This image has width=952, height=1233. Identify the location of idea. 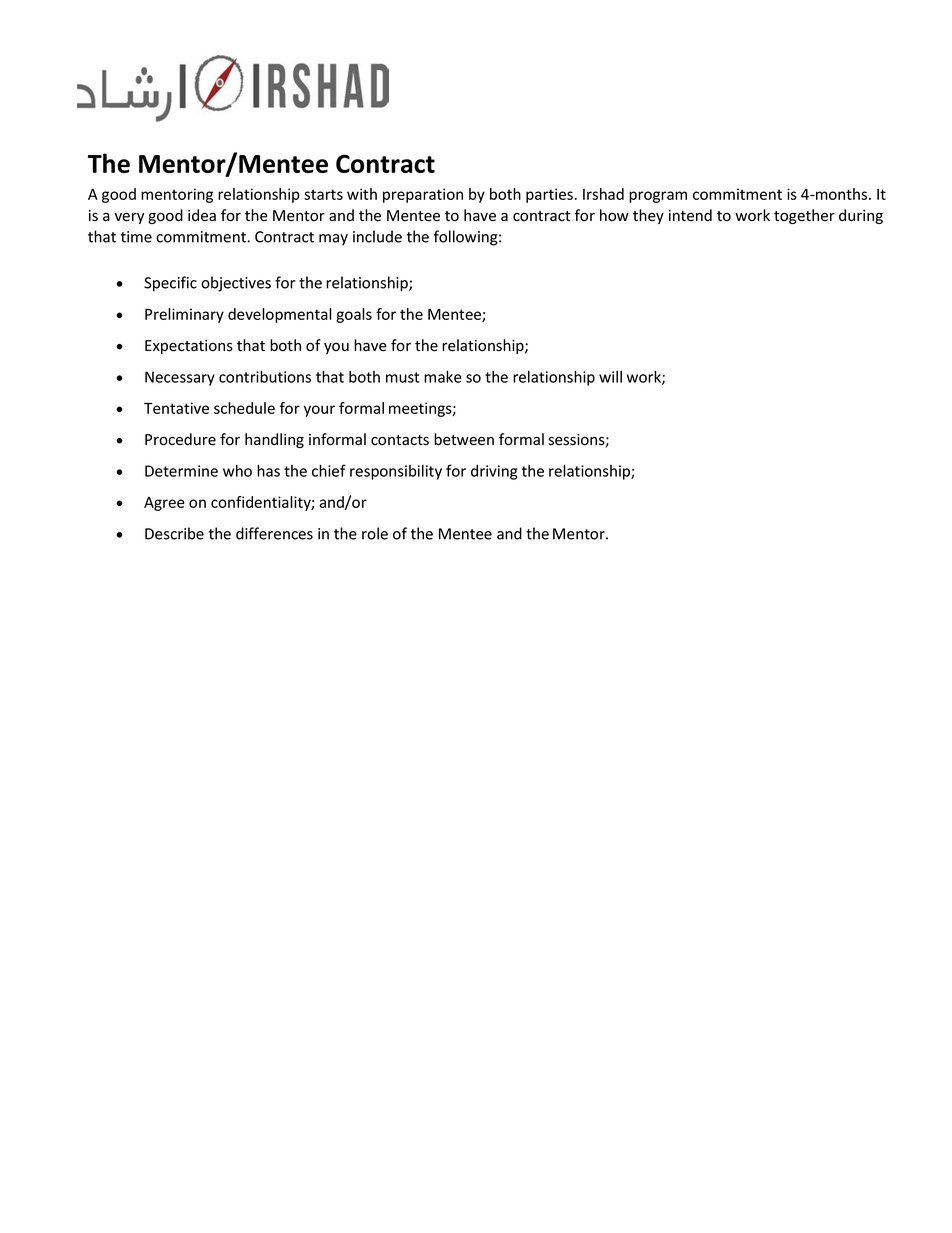
(202, 215).
